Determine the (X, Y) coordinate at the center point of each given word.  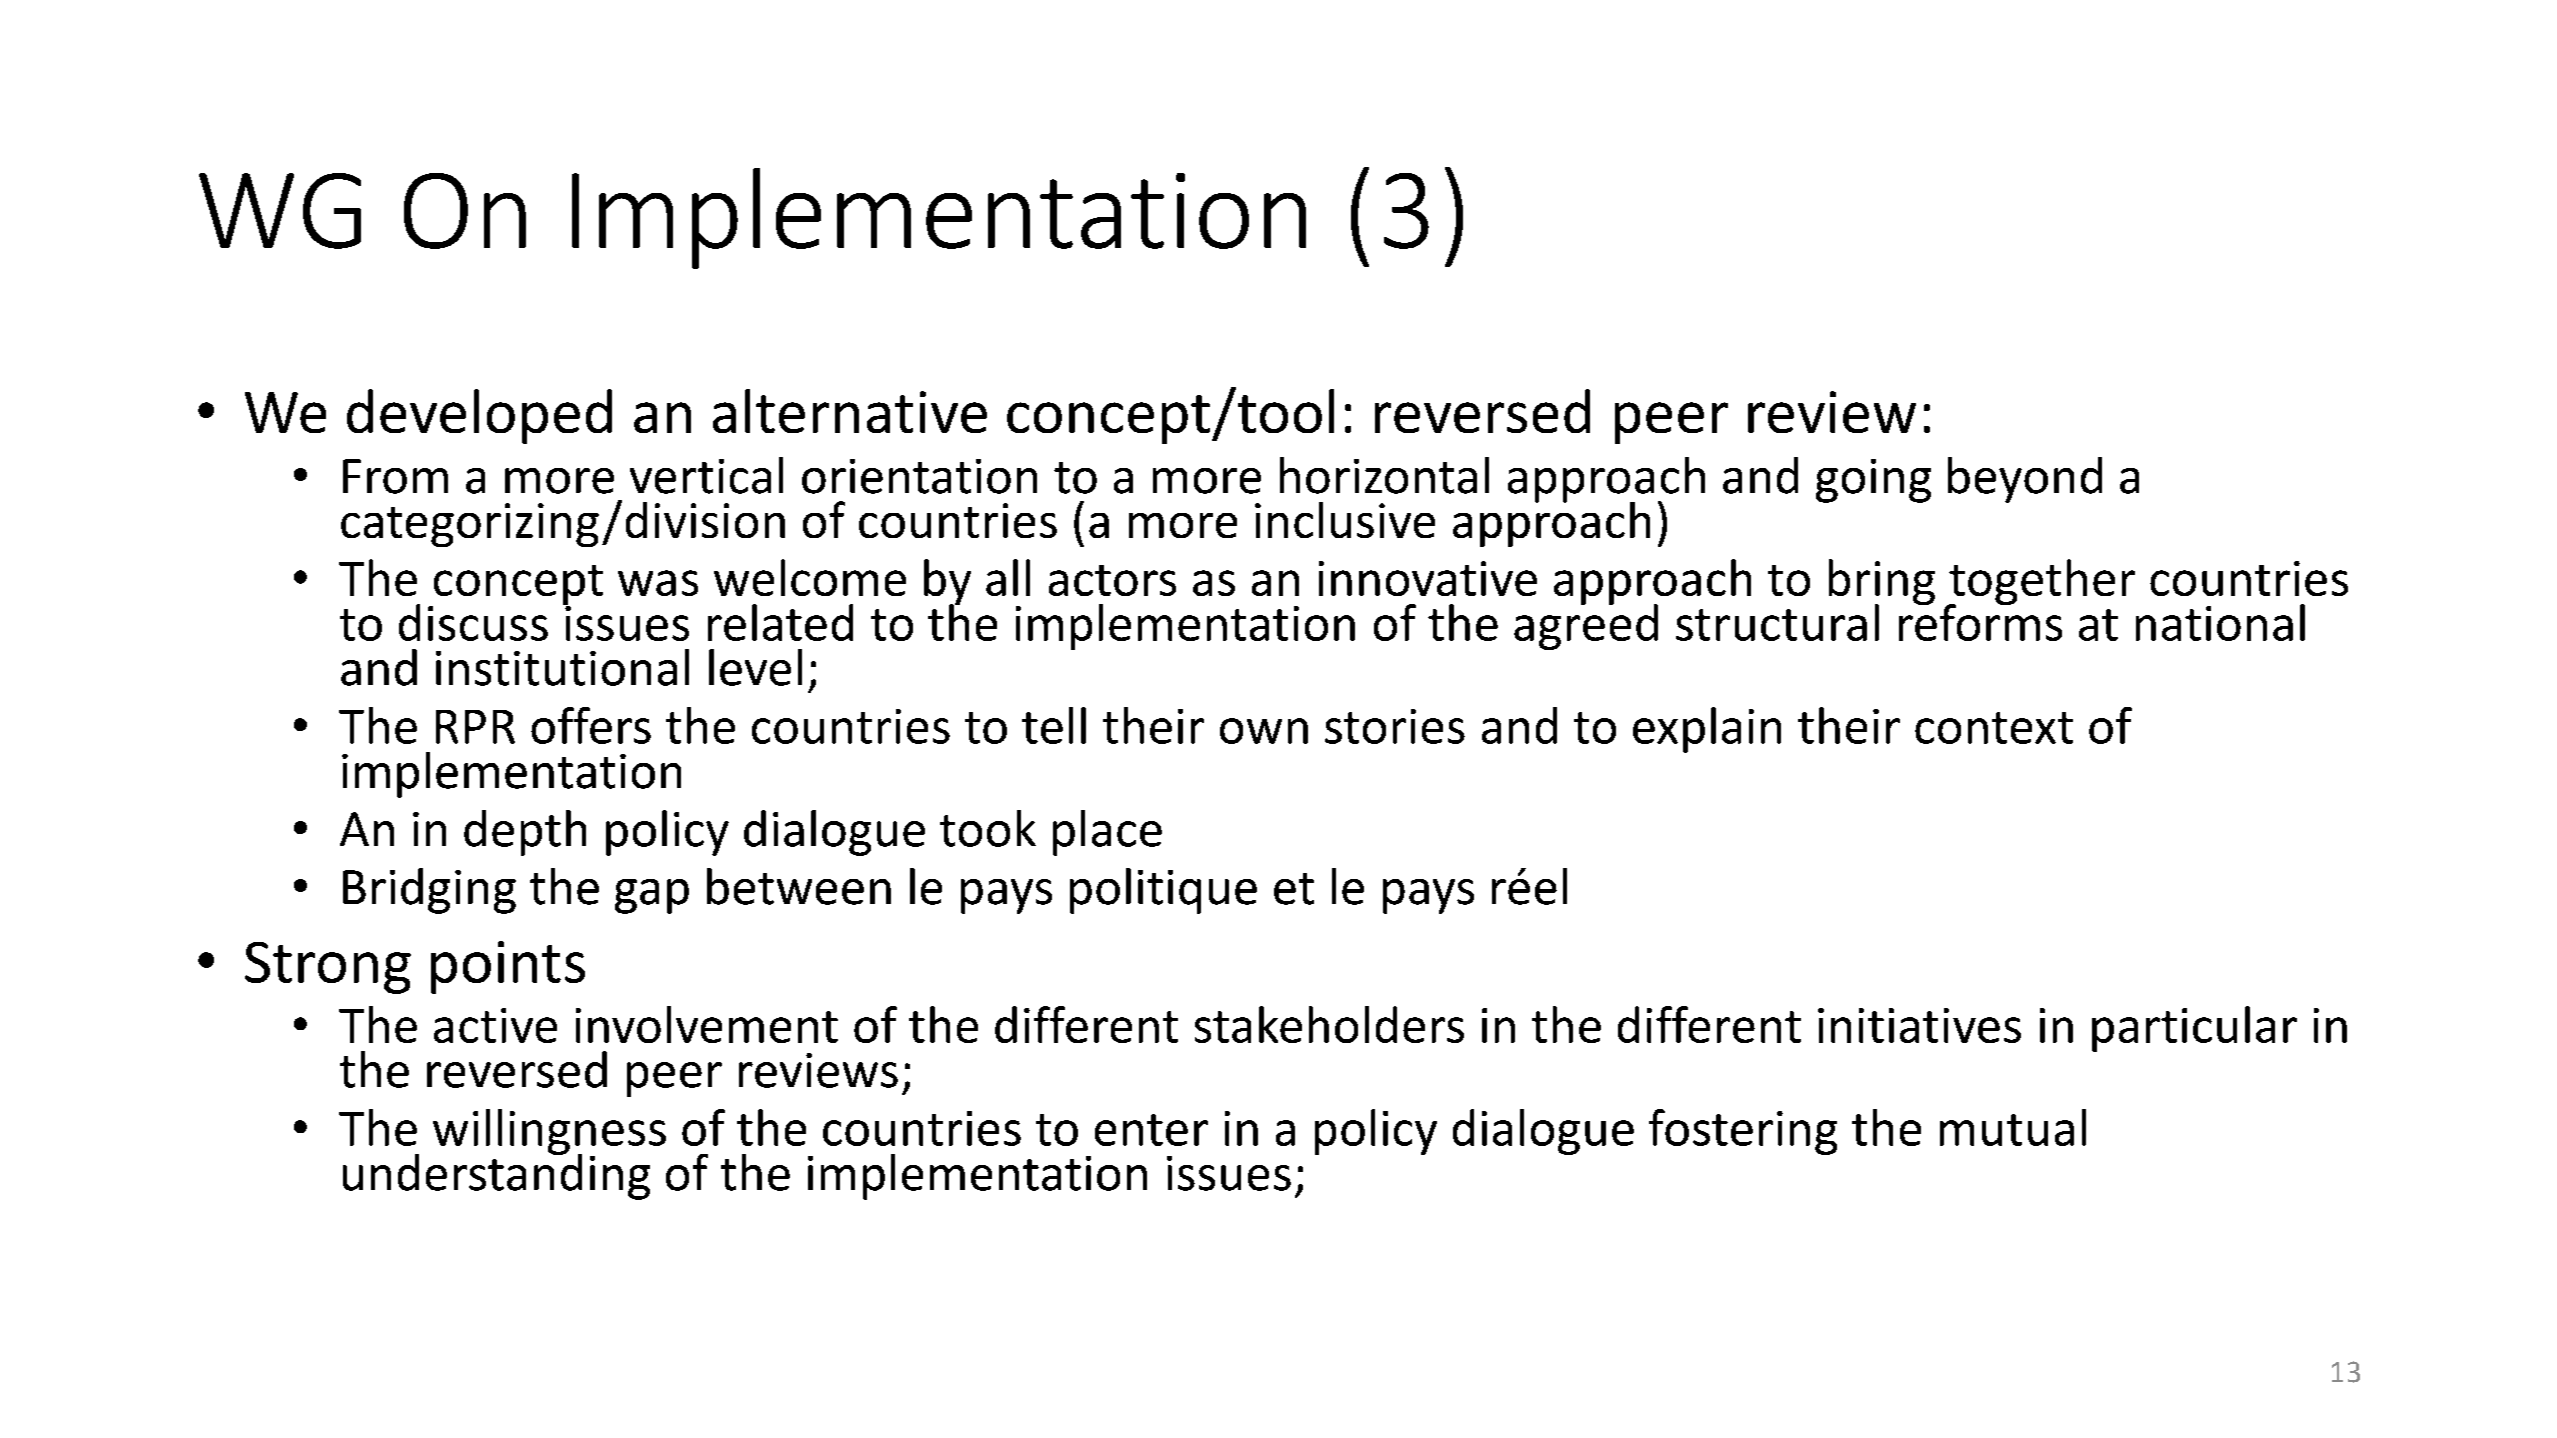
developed (479, 416)
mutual (2013, 1127)
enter (1151, 1130)
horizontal (1384, 475)
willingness (549, 1133)
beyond (2025, 480)
